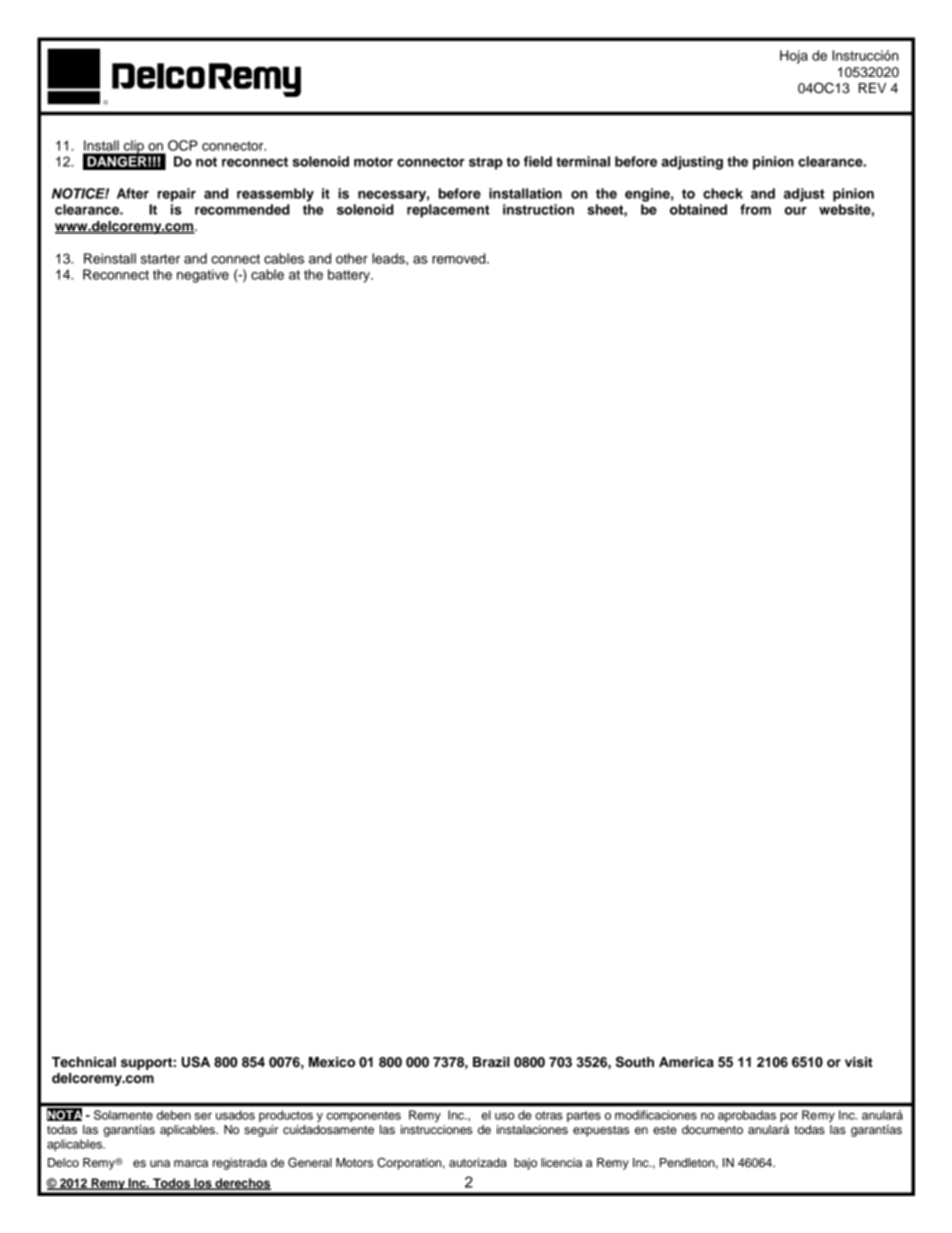 The image size is (952, 1233). What do you see at coordinates (486, 163) in the screenshot?
I see `strap` at bounding box center [486, 163].
